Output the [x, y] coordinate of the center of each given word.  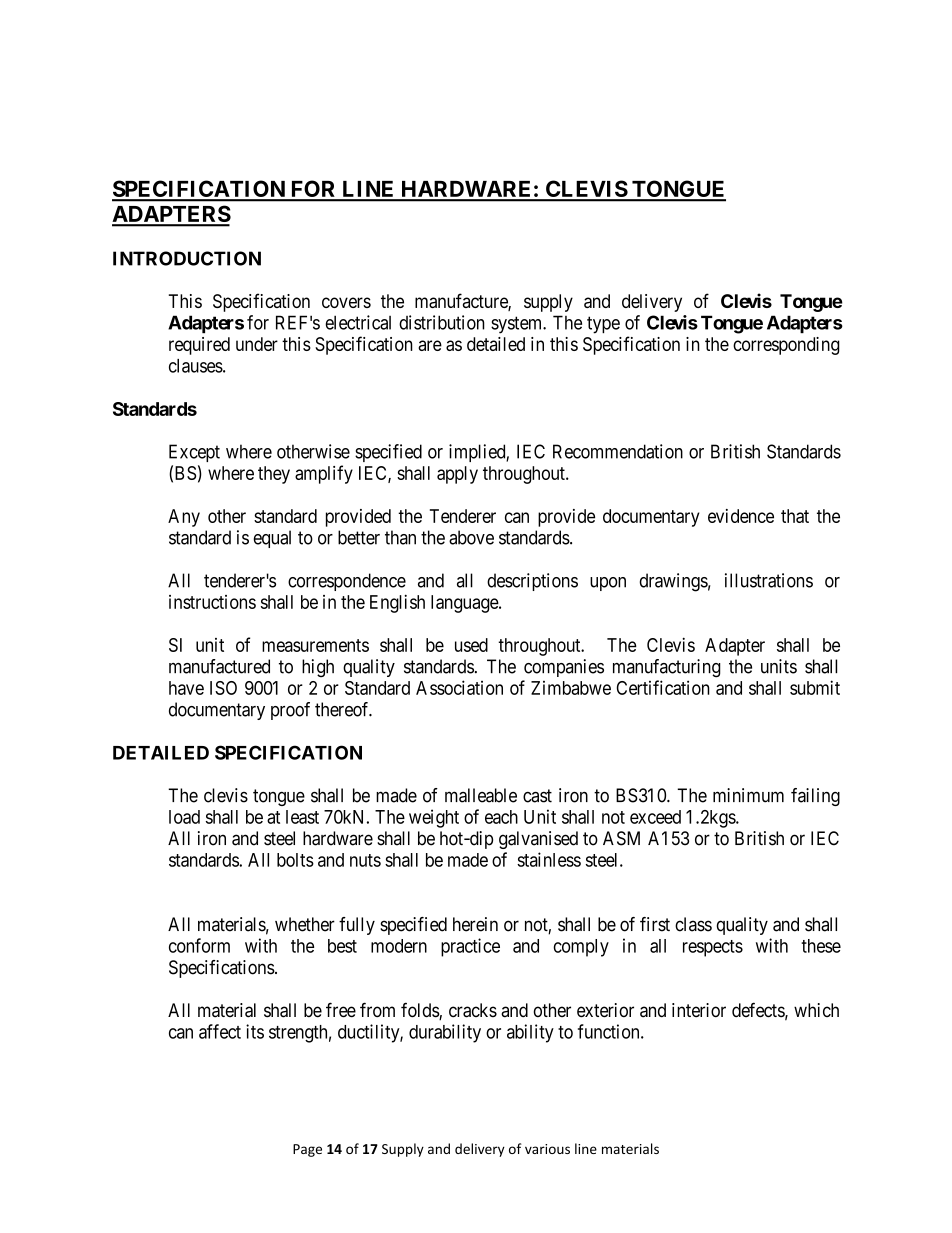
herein [475, 924]
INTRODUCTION [187, 258]
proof [290, 711]
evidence [741, 516]
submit [815, 687]
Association [459, 687]
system [518, 325]
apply [457, 475]
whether [305, 924]
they [274, 475]
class [693, 924]
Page [307, 1150]
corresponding [786, 346]
